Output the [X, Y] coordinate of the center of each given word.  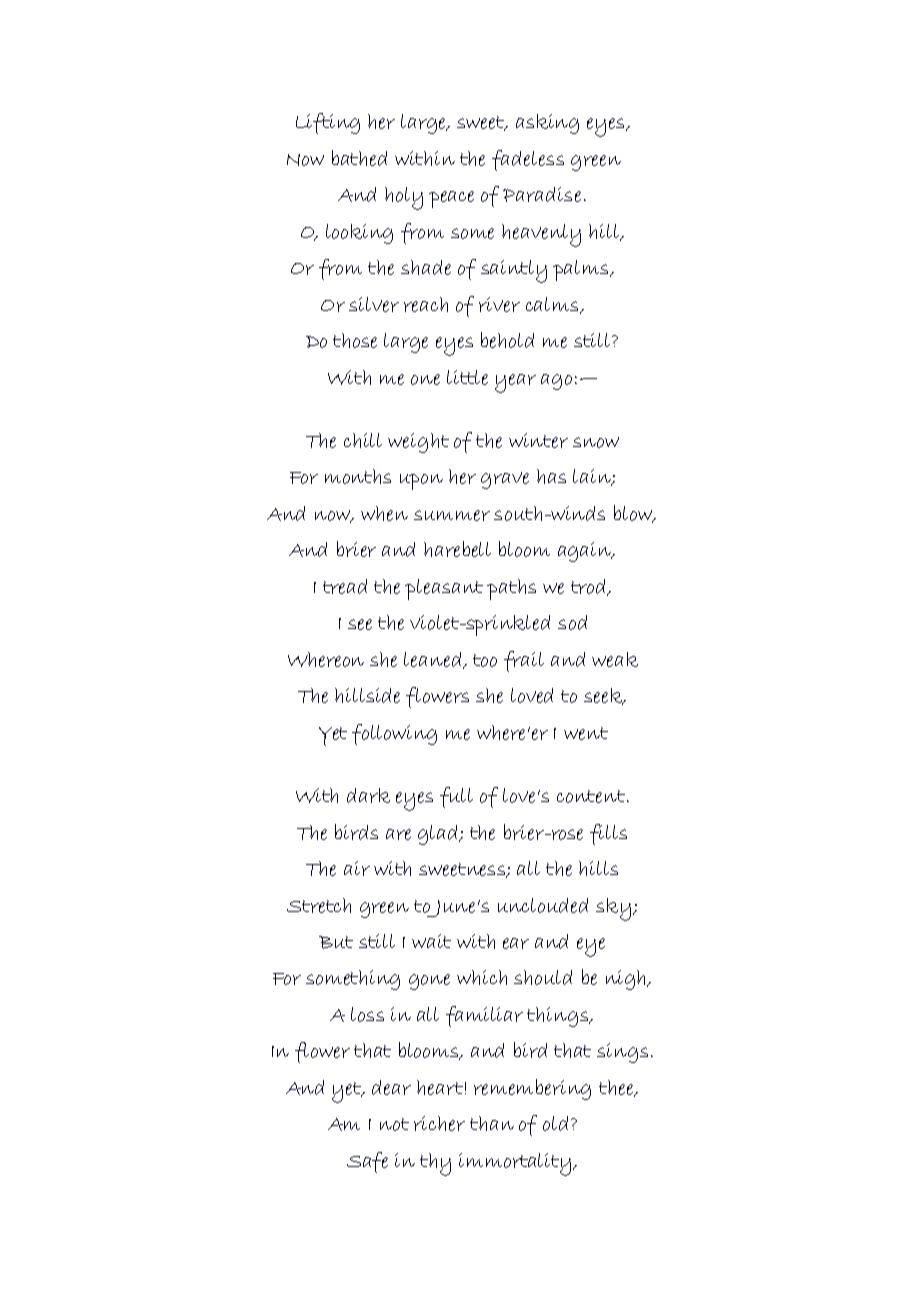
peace [451, 199]
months [358, 476]
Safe [367, 1162]
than [492, 1123]
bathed [359, 158]
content [591, 796]
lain [593, 477]
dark [368, 795]
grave [505, 480]
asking [547, 124]
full [456, 797]
